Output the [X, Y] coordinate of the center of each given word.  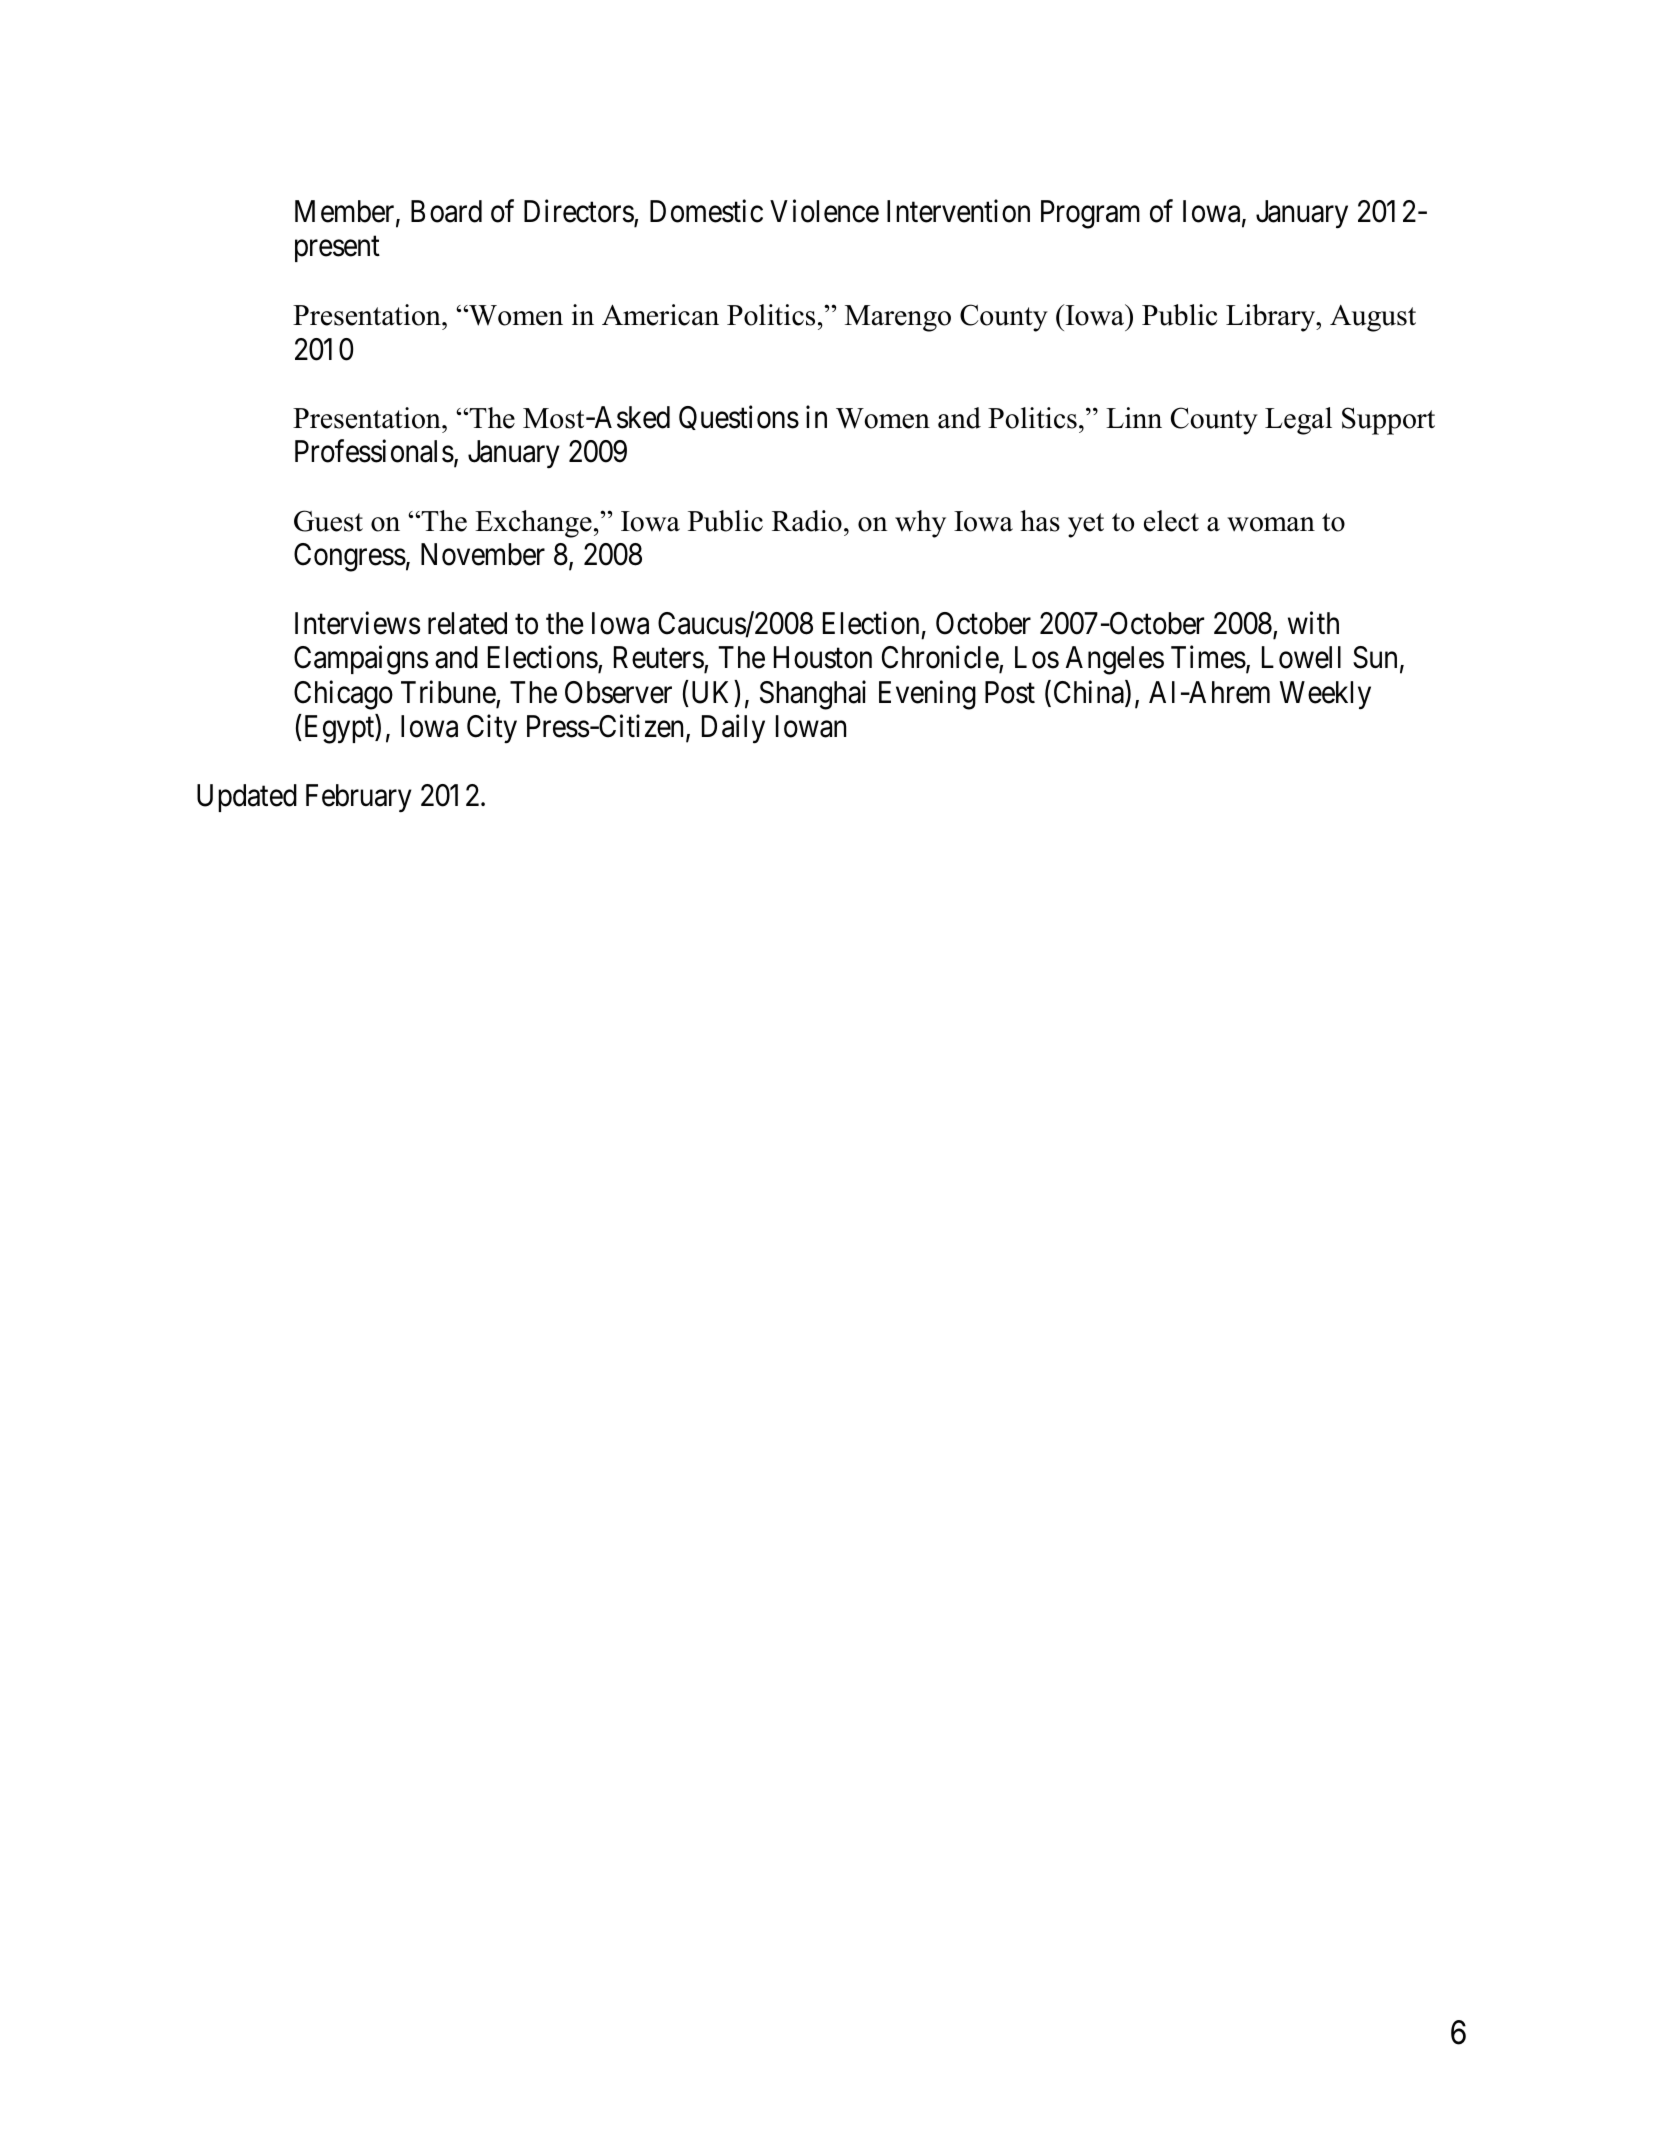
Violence [824, 211]
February [359, 798]
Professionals [374, 451]
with [1313, 623]
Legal [1298, 421]
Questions [739, 417]
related [467, 623]
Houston [823, 658]
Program [1090, 214]
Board [446, 211]
